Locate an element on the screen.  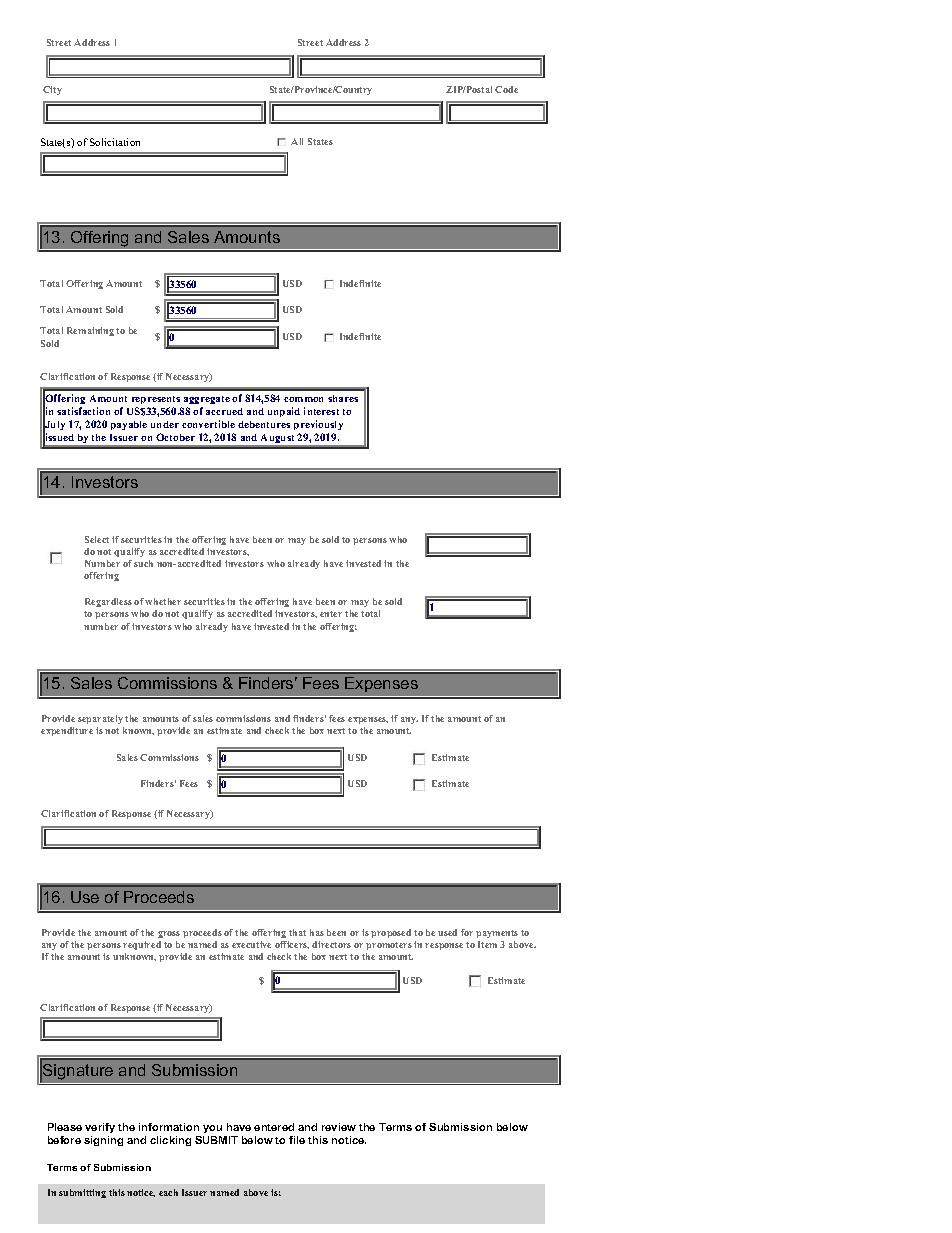
Code is located at coordinates (506, 89).
